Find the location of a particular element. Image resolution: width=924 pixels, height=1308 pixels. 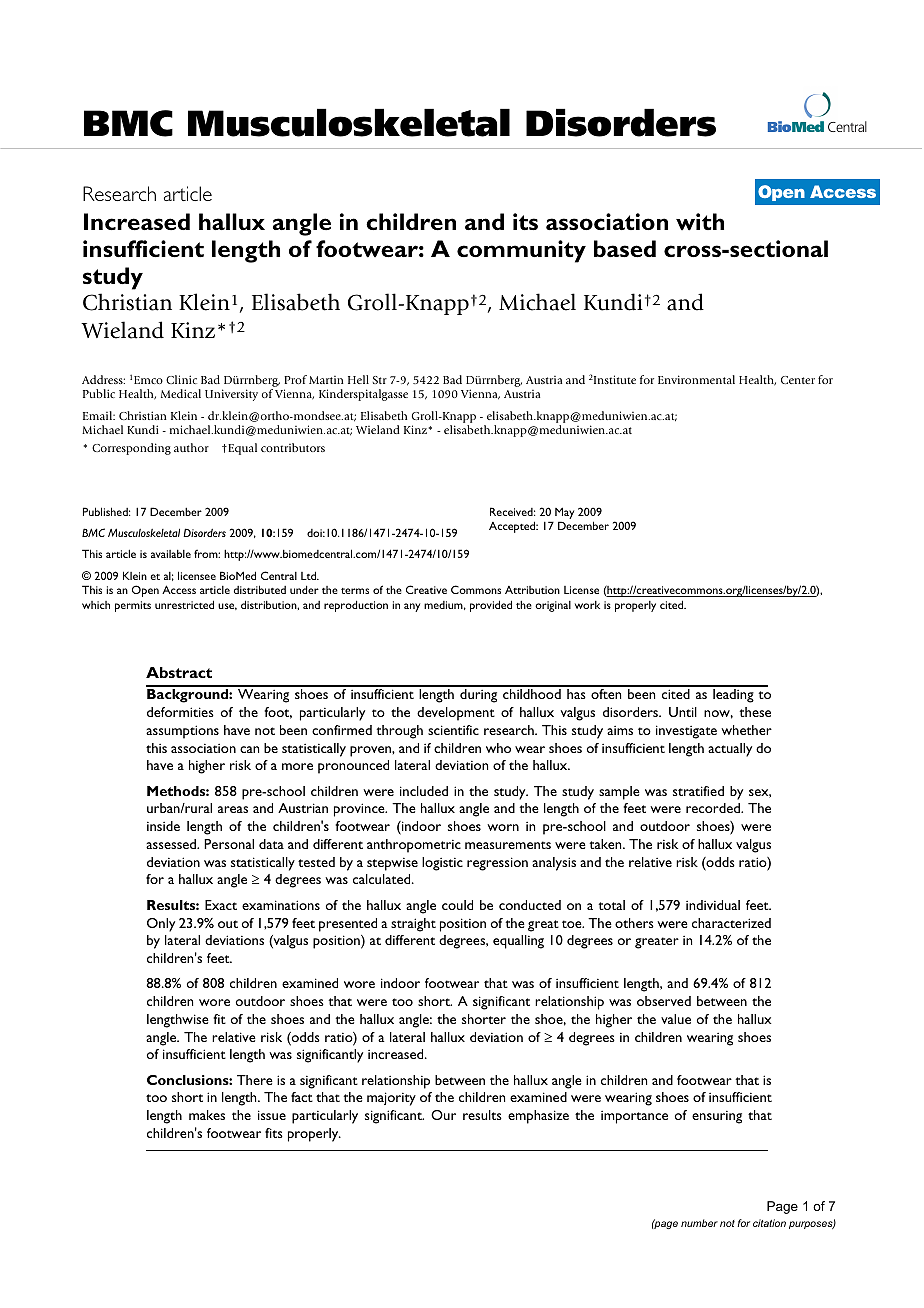

community is located at coordinates (521, 251).
